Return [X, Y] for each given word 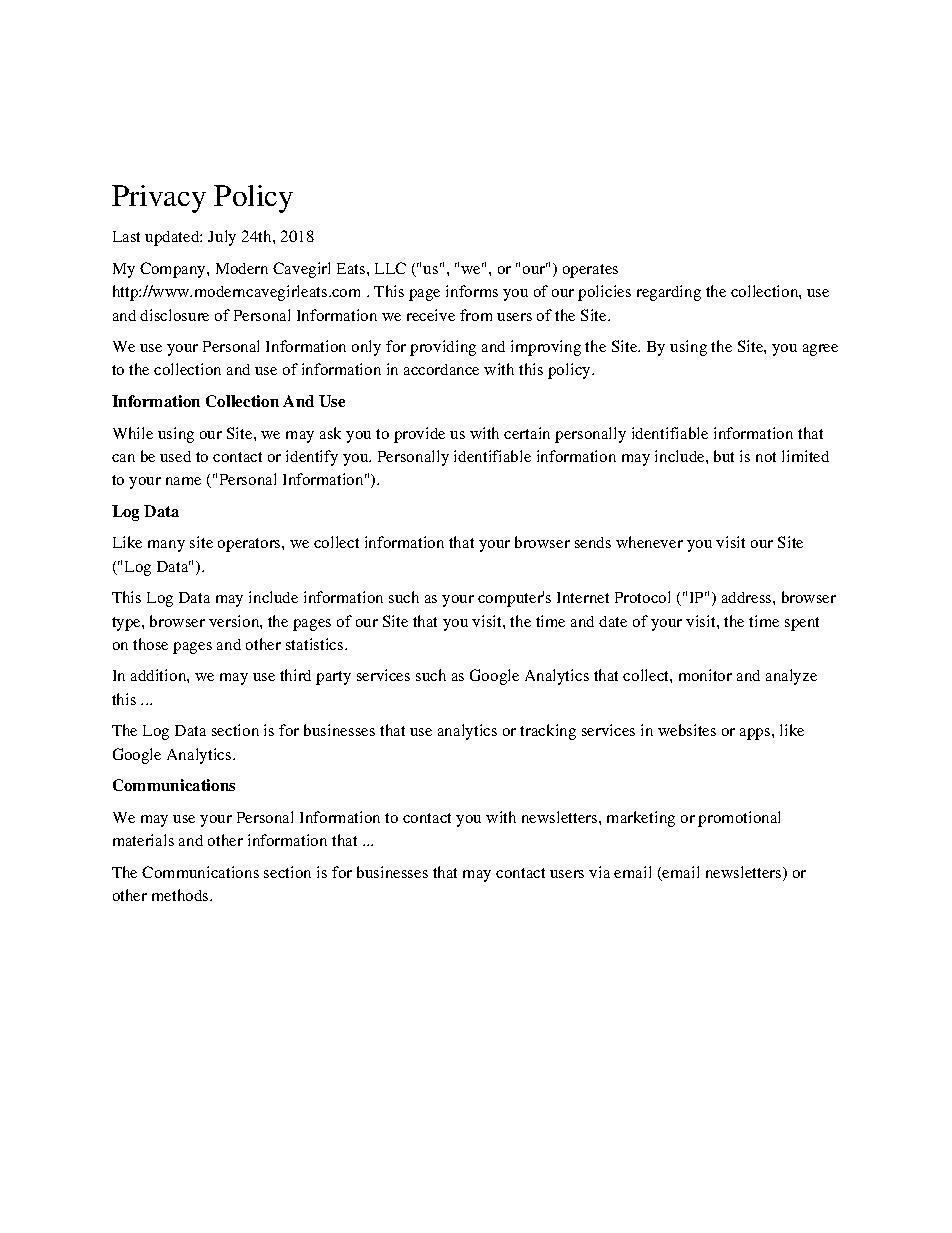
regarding [669, 293]
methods [181, 895]
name [183, 481]
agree [820, 350]
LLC [390, 268]
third [295, 675]
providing [443, 348]
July [222, 238]
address [748, 597]
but [724, 456]
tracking [548, 732]
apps [756, 734]
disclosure [174, 315]
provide [419, 435]
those [150, 644]
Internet [583, 597]
